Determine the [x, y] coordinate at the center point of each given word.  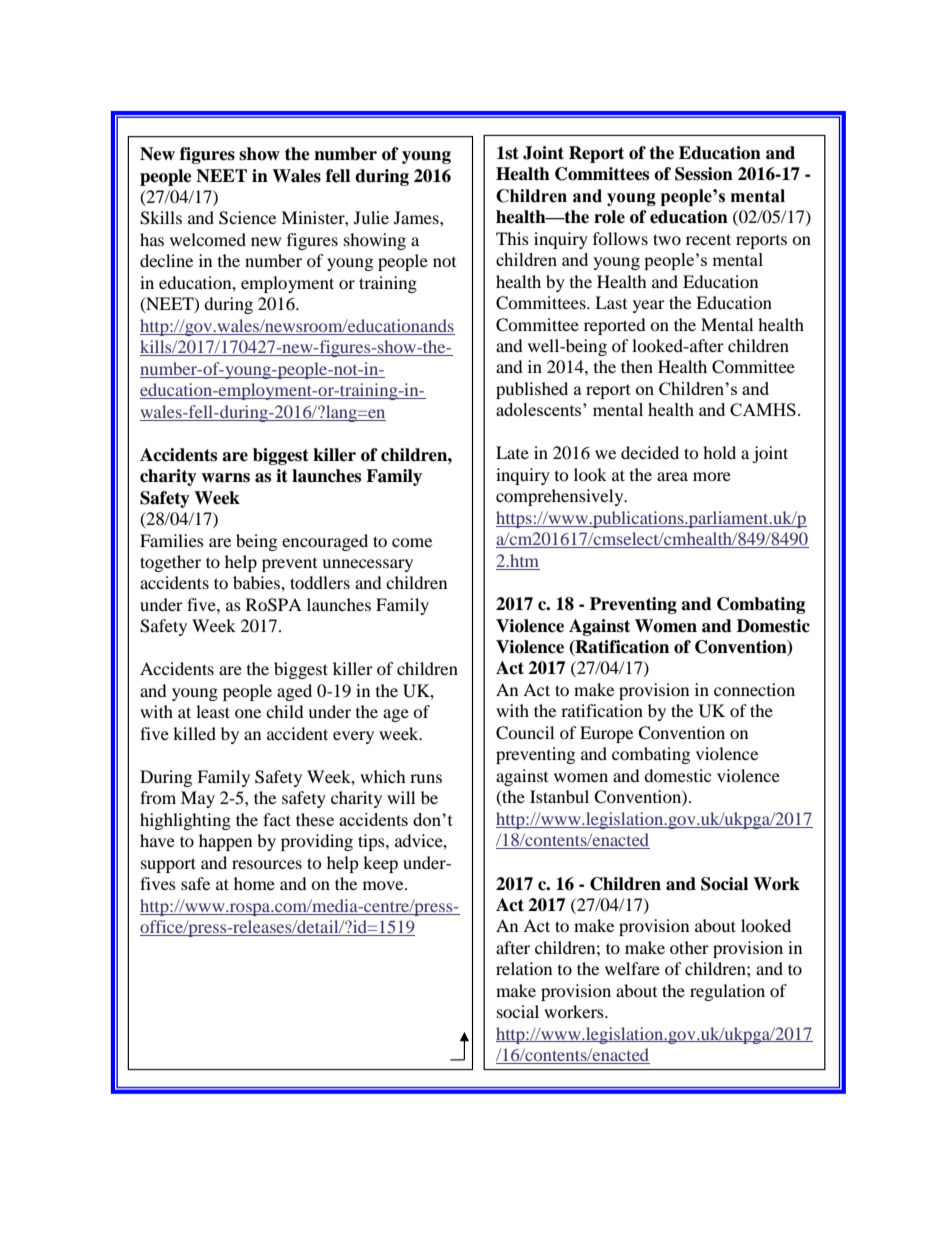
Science [247, 218]
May [198, 799]
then [637, 366]
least [213, 711]
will [401, 797]
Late [512, 452]
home [254, 883]
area [672, 476]
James [417, 217]
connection [754, 689]
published [532, 390]
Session [704, 174]
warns [225, 478]
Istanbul [559, 796]
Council [525, 733]
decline [166, 260]
